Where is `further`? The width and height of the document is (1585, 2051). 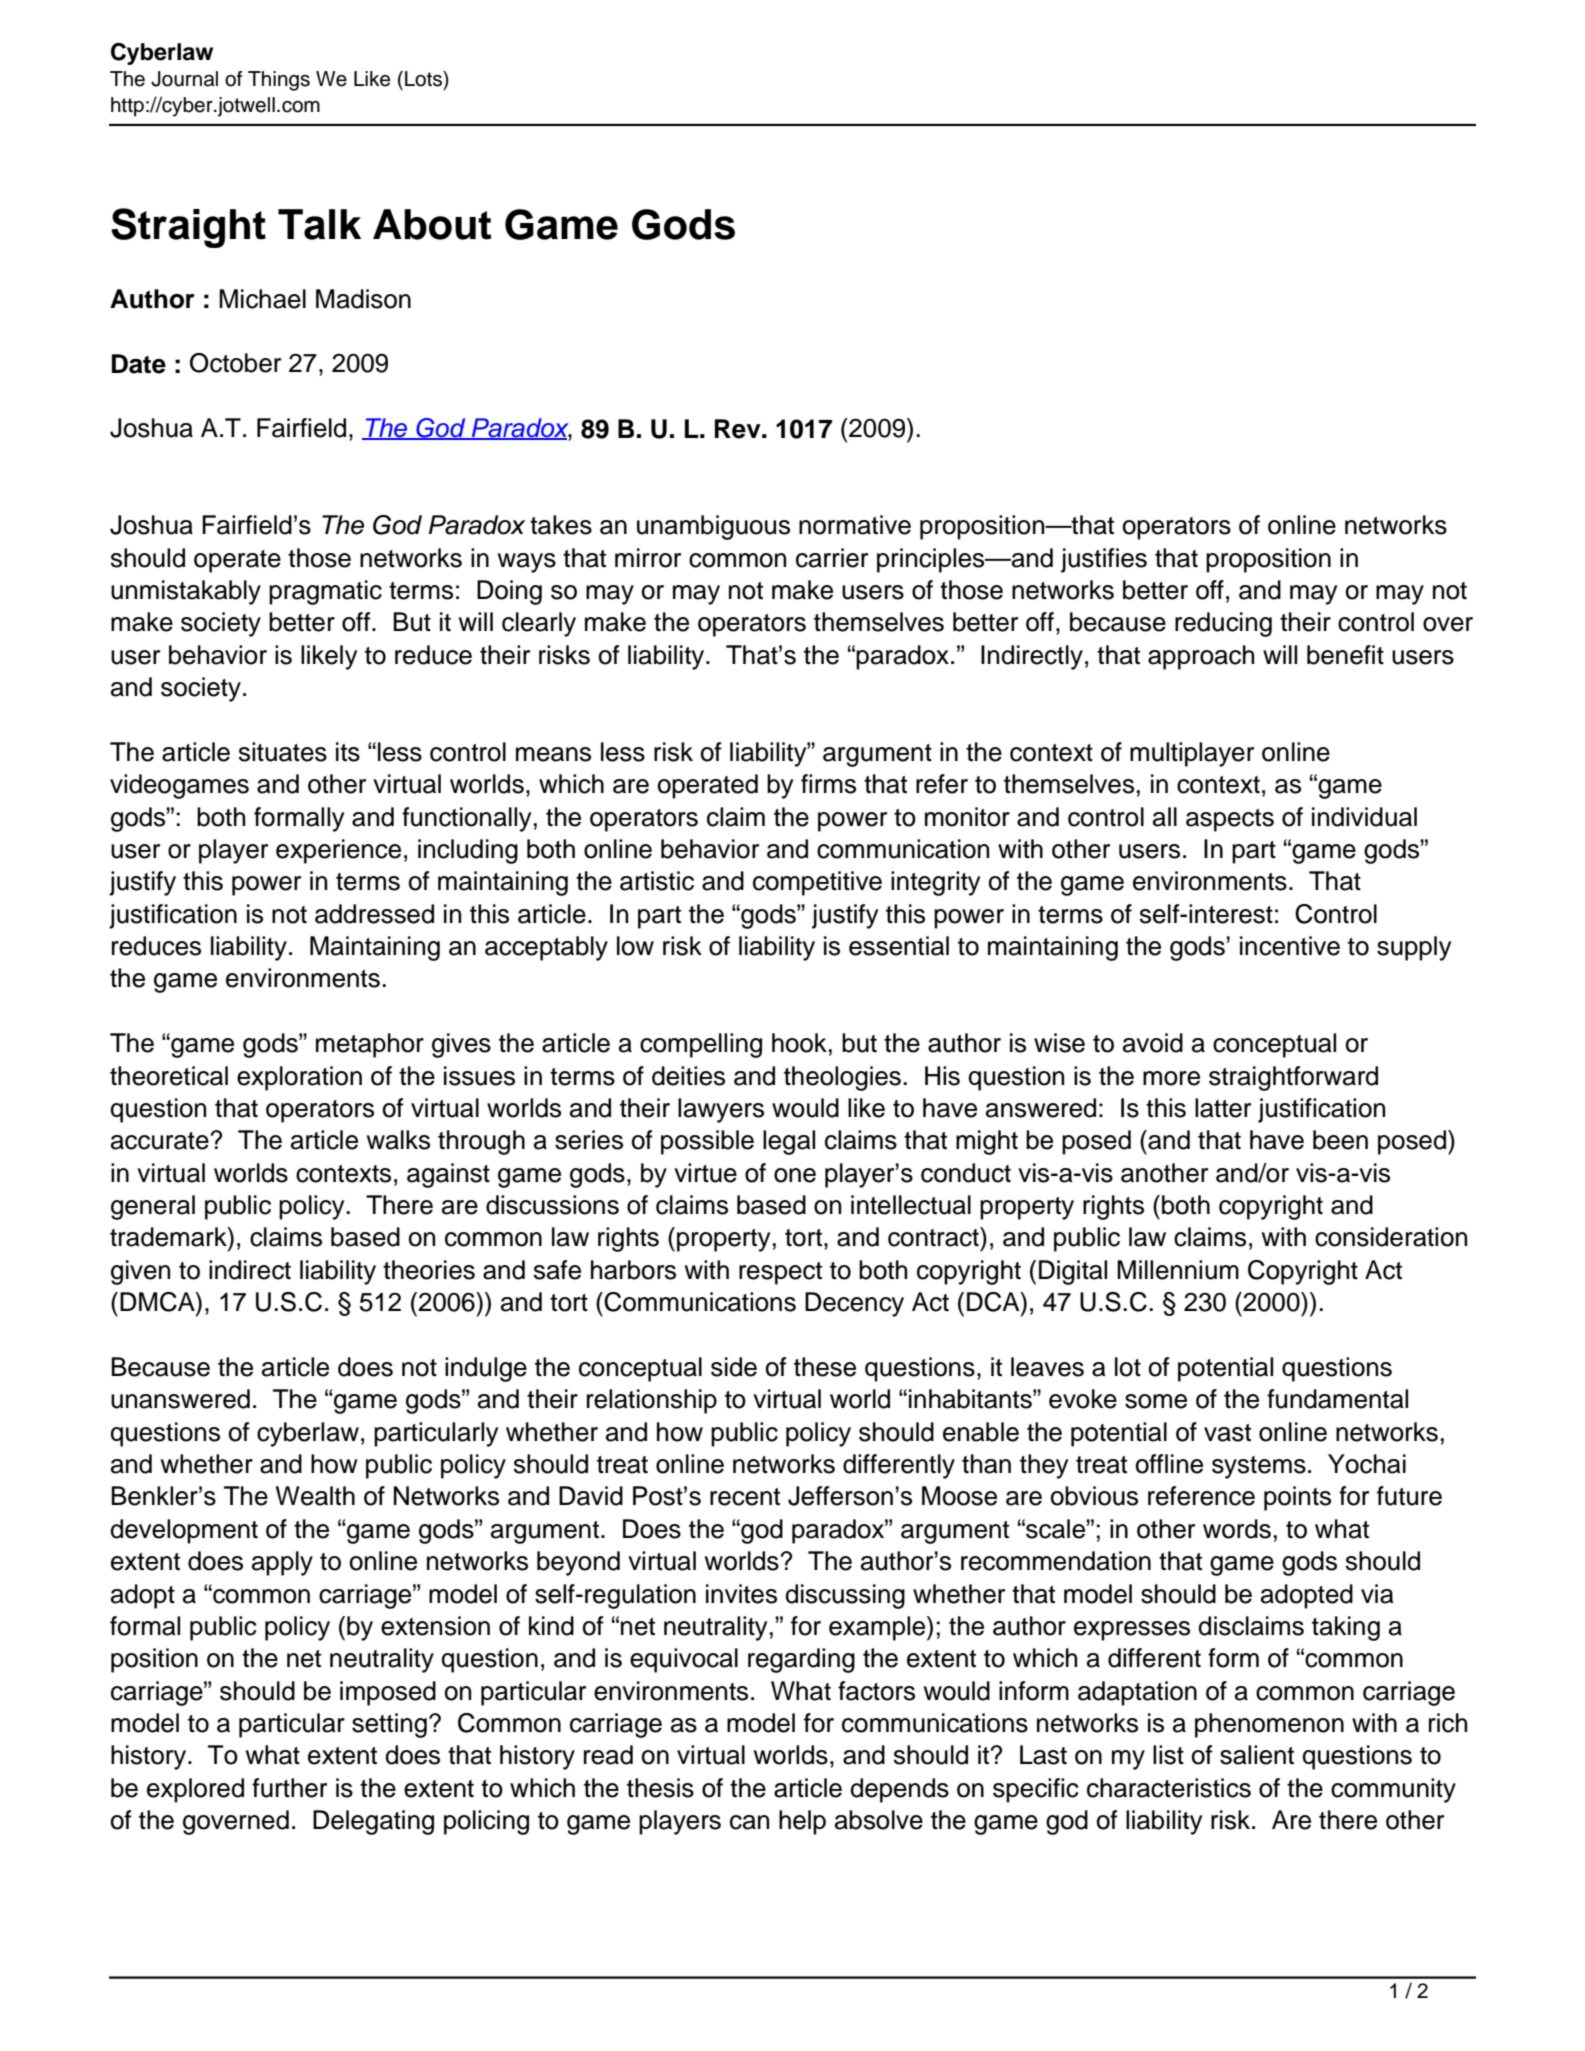 further is located at coordinates (289, 1788).
